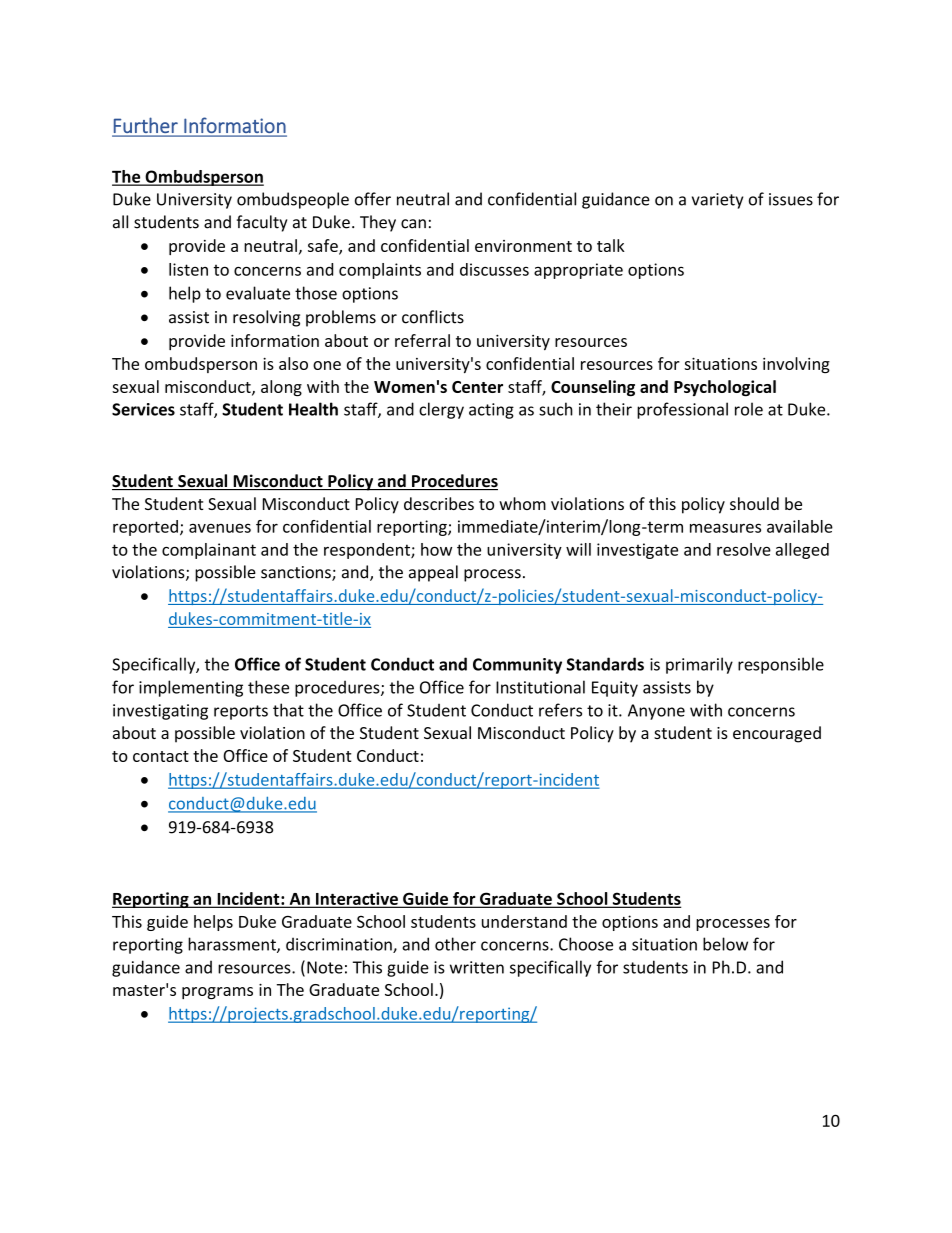 The image size is (952, 1233). I want to click on resolve, so click(744, 549).
